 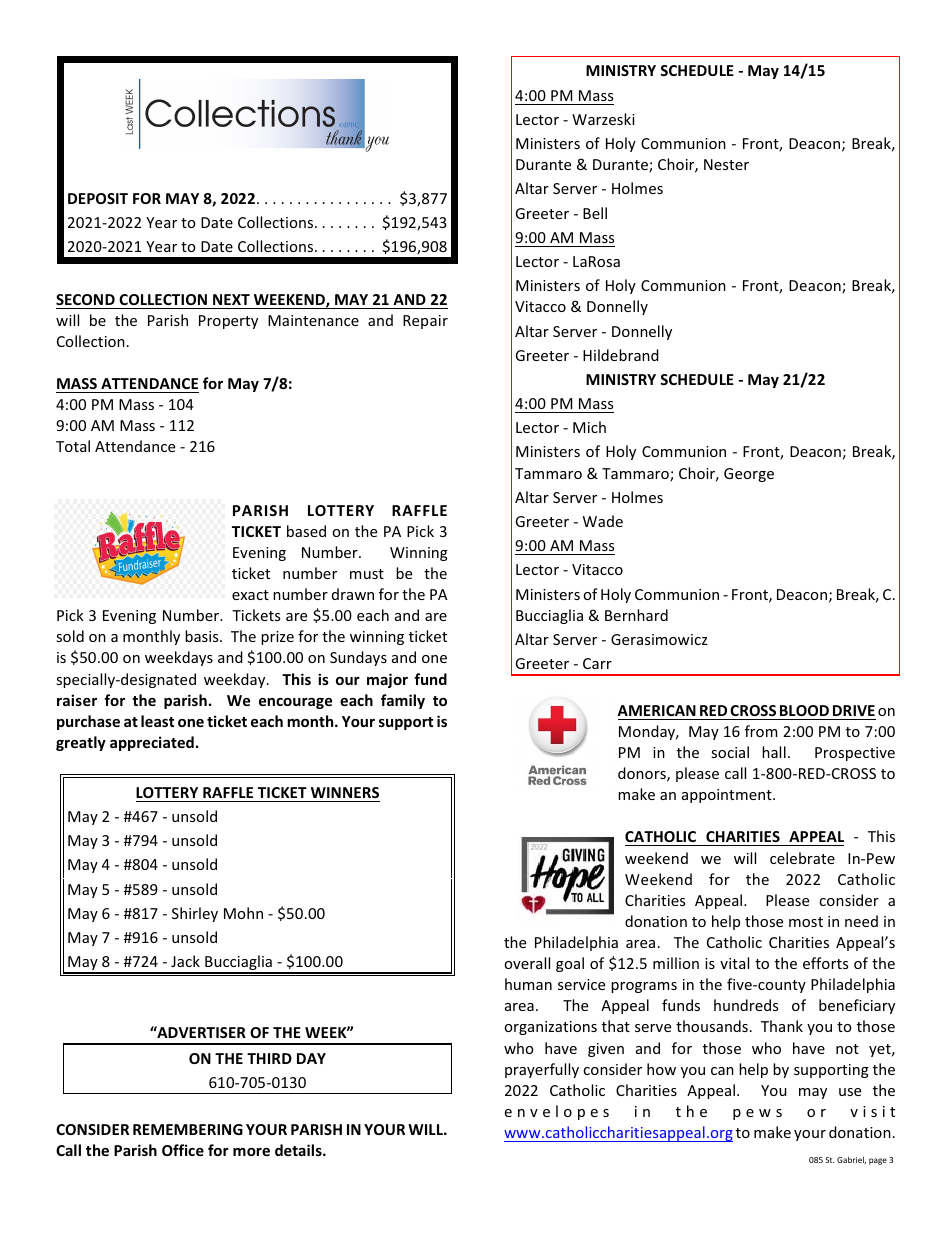 I want to click on REMEMBERING, so click(x=188, y=1129).
